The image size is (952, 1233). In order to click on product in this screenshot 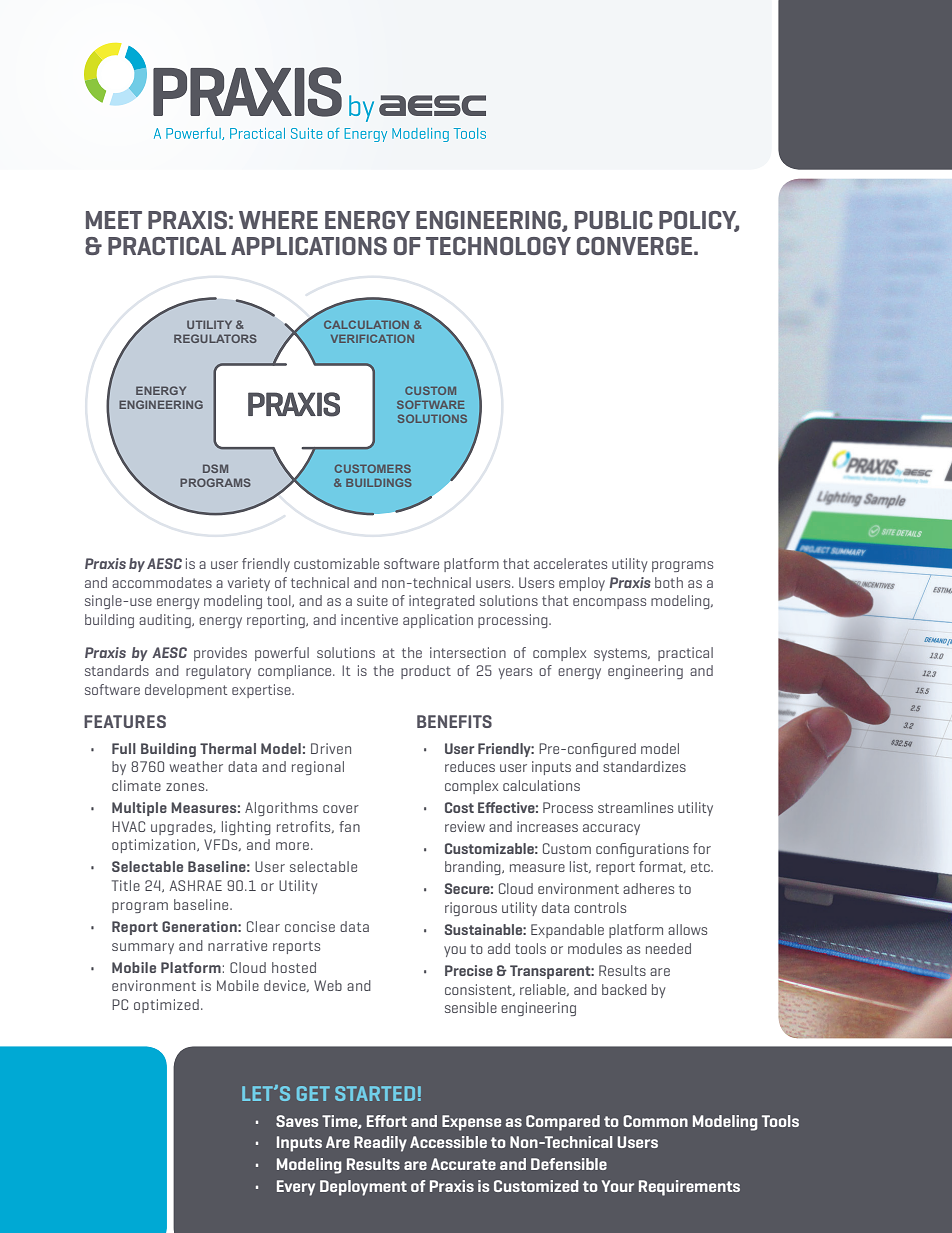, I will do `click(426, 672)`.
